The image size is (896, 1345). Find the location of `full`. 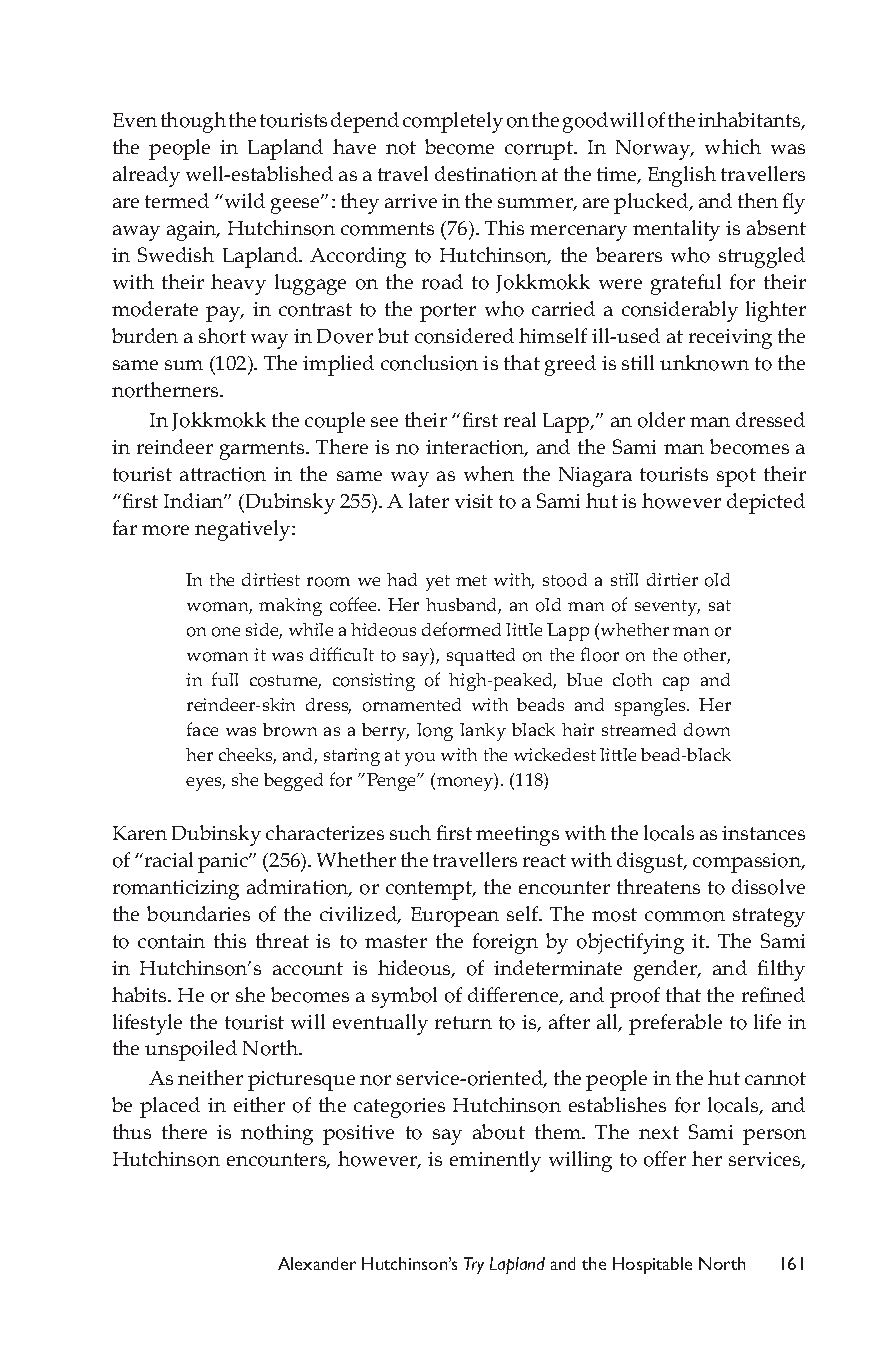

full is located at coordinates (225, 679).
